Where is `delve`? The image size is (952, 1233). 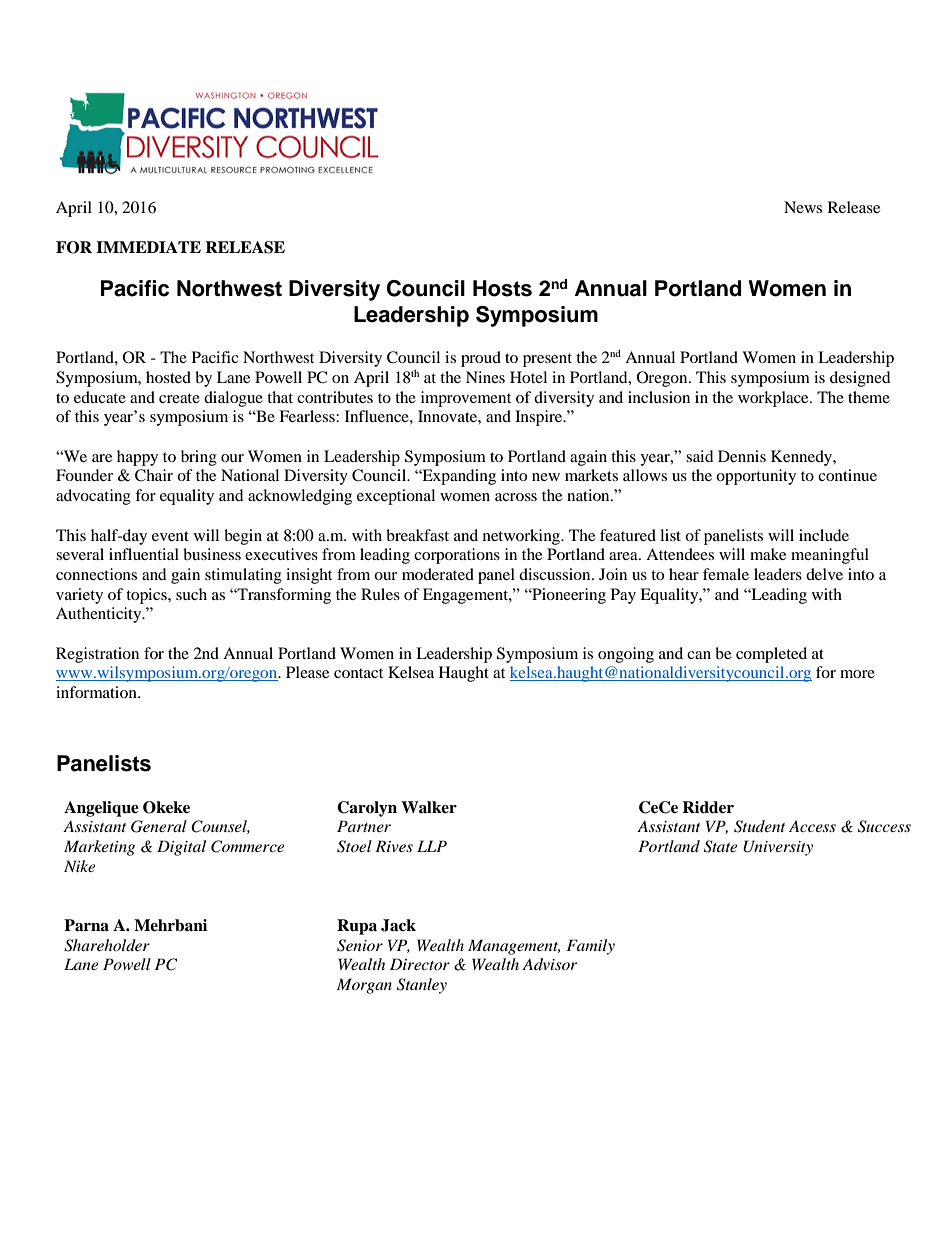 delve is located at coordinates (824, 574).
